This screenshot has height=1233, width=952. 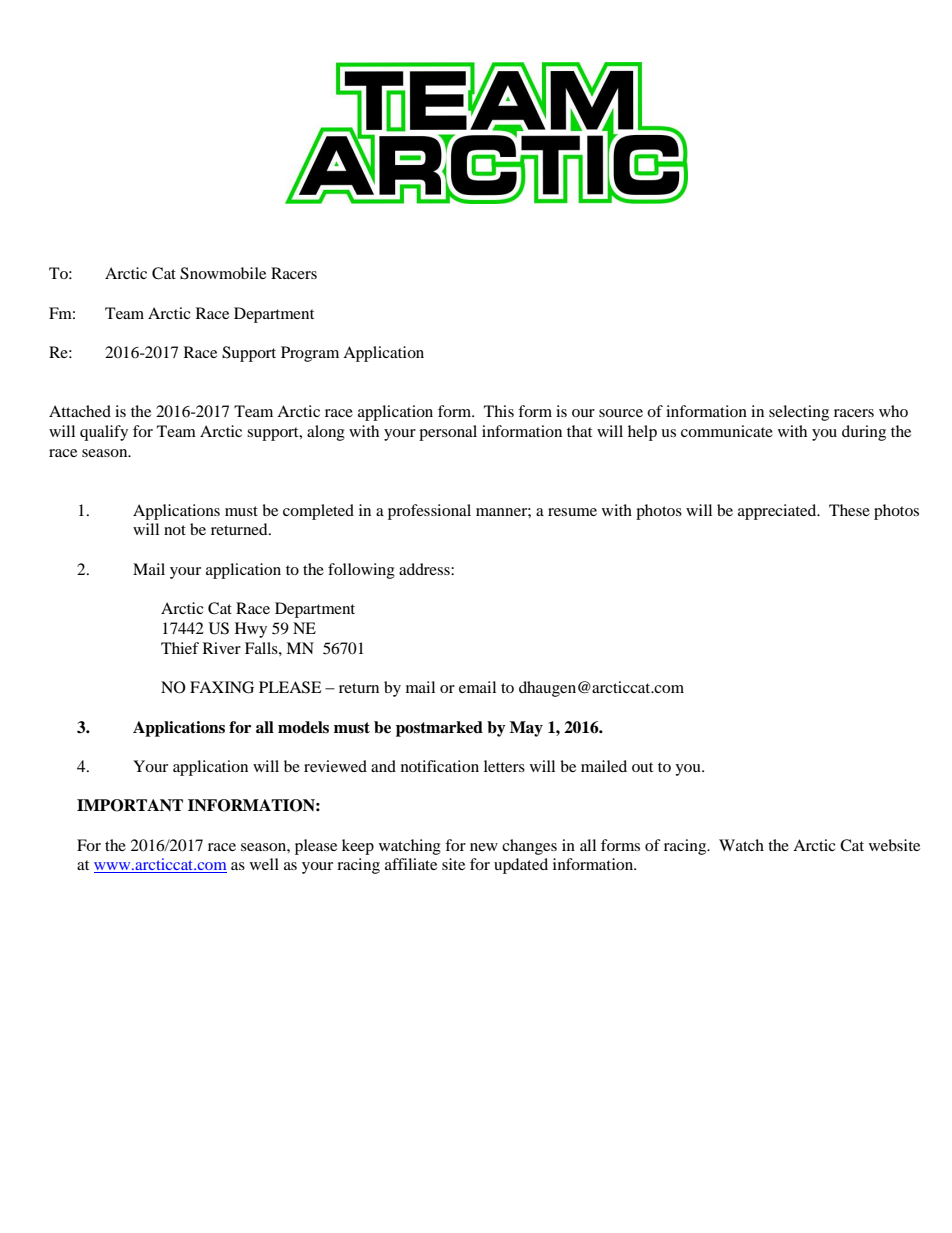 What do you see at coordinates (222, 687) in the screenshot?
I see `FAXING` at bounding box center [222, 687].
